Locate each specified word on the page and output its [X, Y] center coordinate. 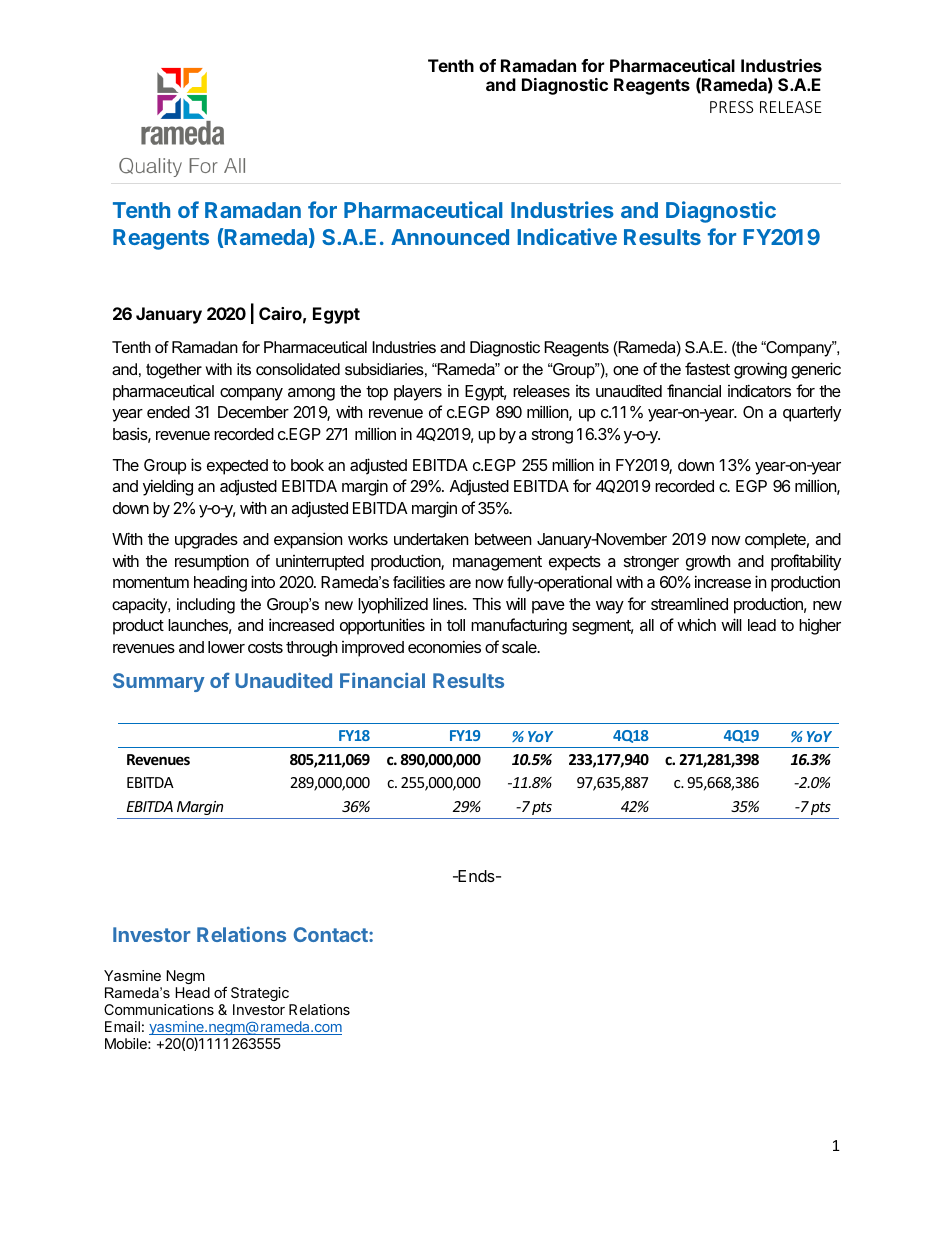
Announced [450, 237]
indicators [759, 390]
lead [762, 625]
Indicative [567, 236]
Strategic [260, 994]
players [418, 393]
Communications [159, 1009]
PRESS [731, 107]
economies [444, 646]
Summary [159, 682]
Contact [332, 934]
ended [168, 412]
